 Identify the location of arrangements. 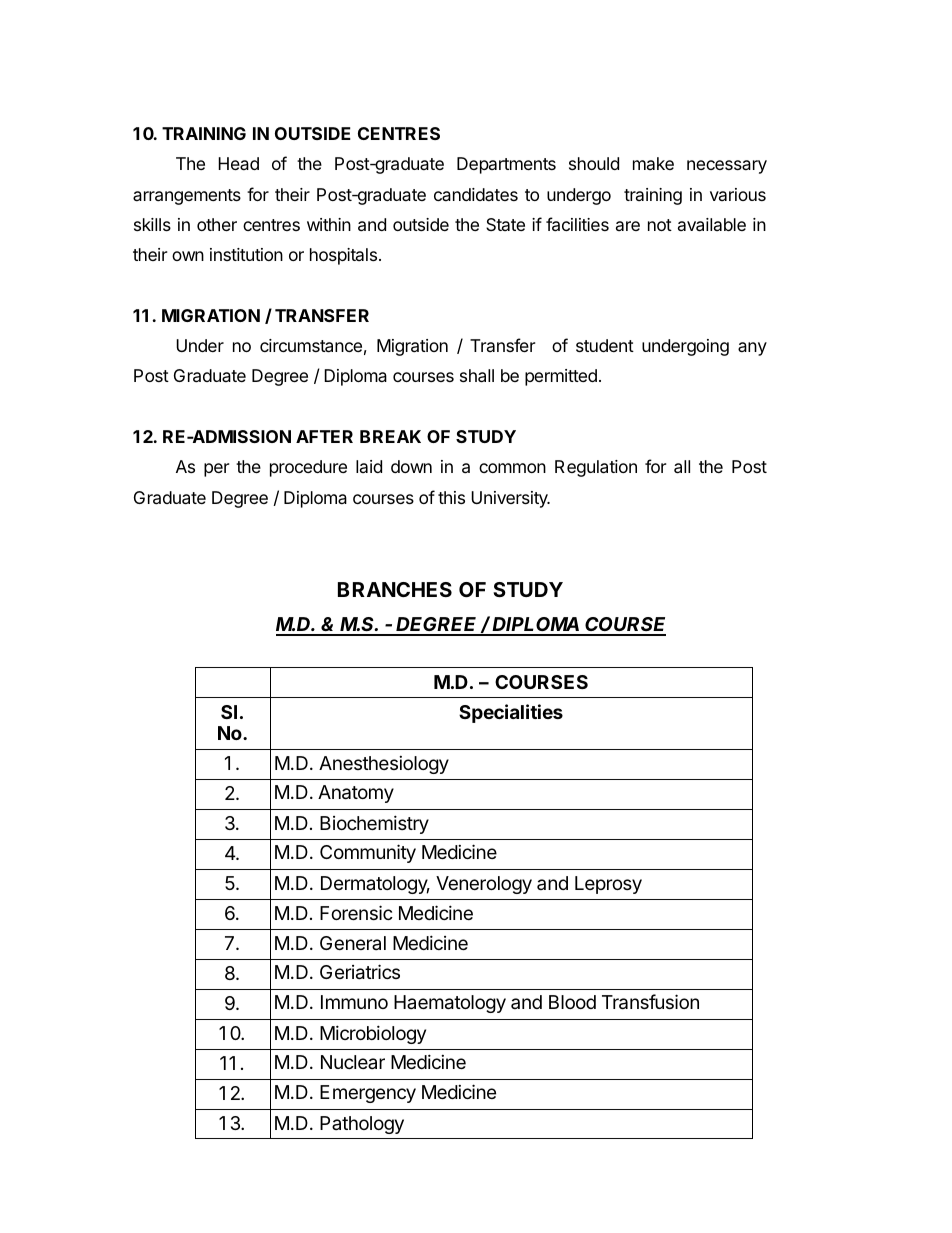
(187, 197).
